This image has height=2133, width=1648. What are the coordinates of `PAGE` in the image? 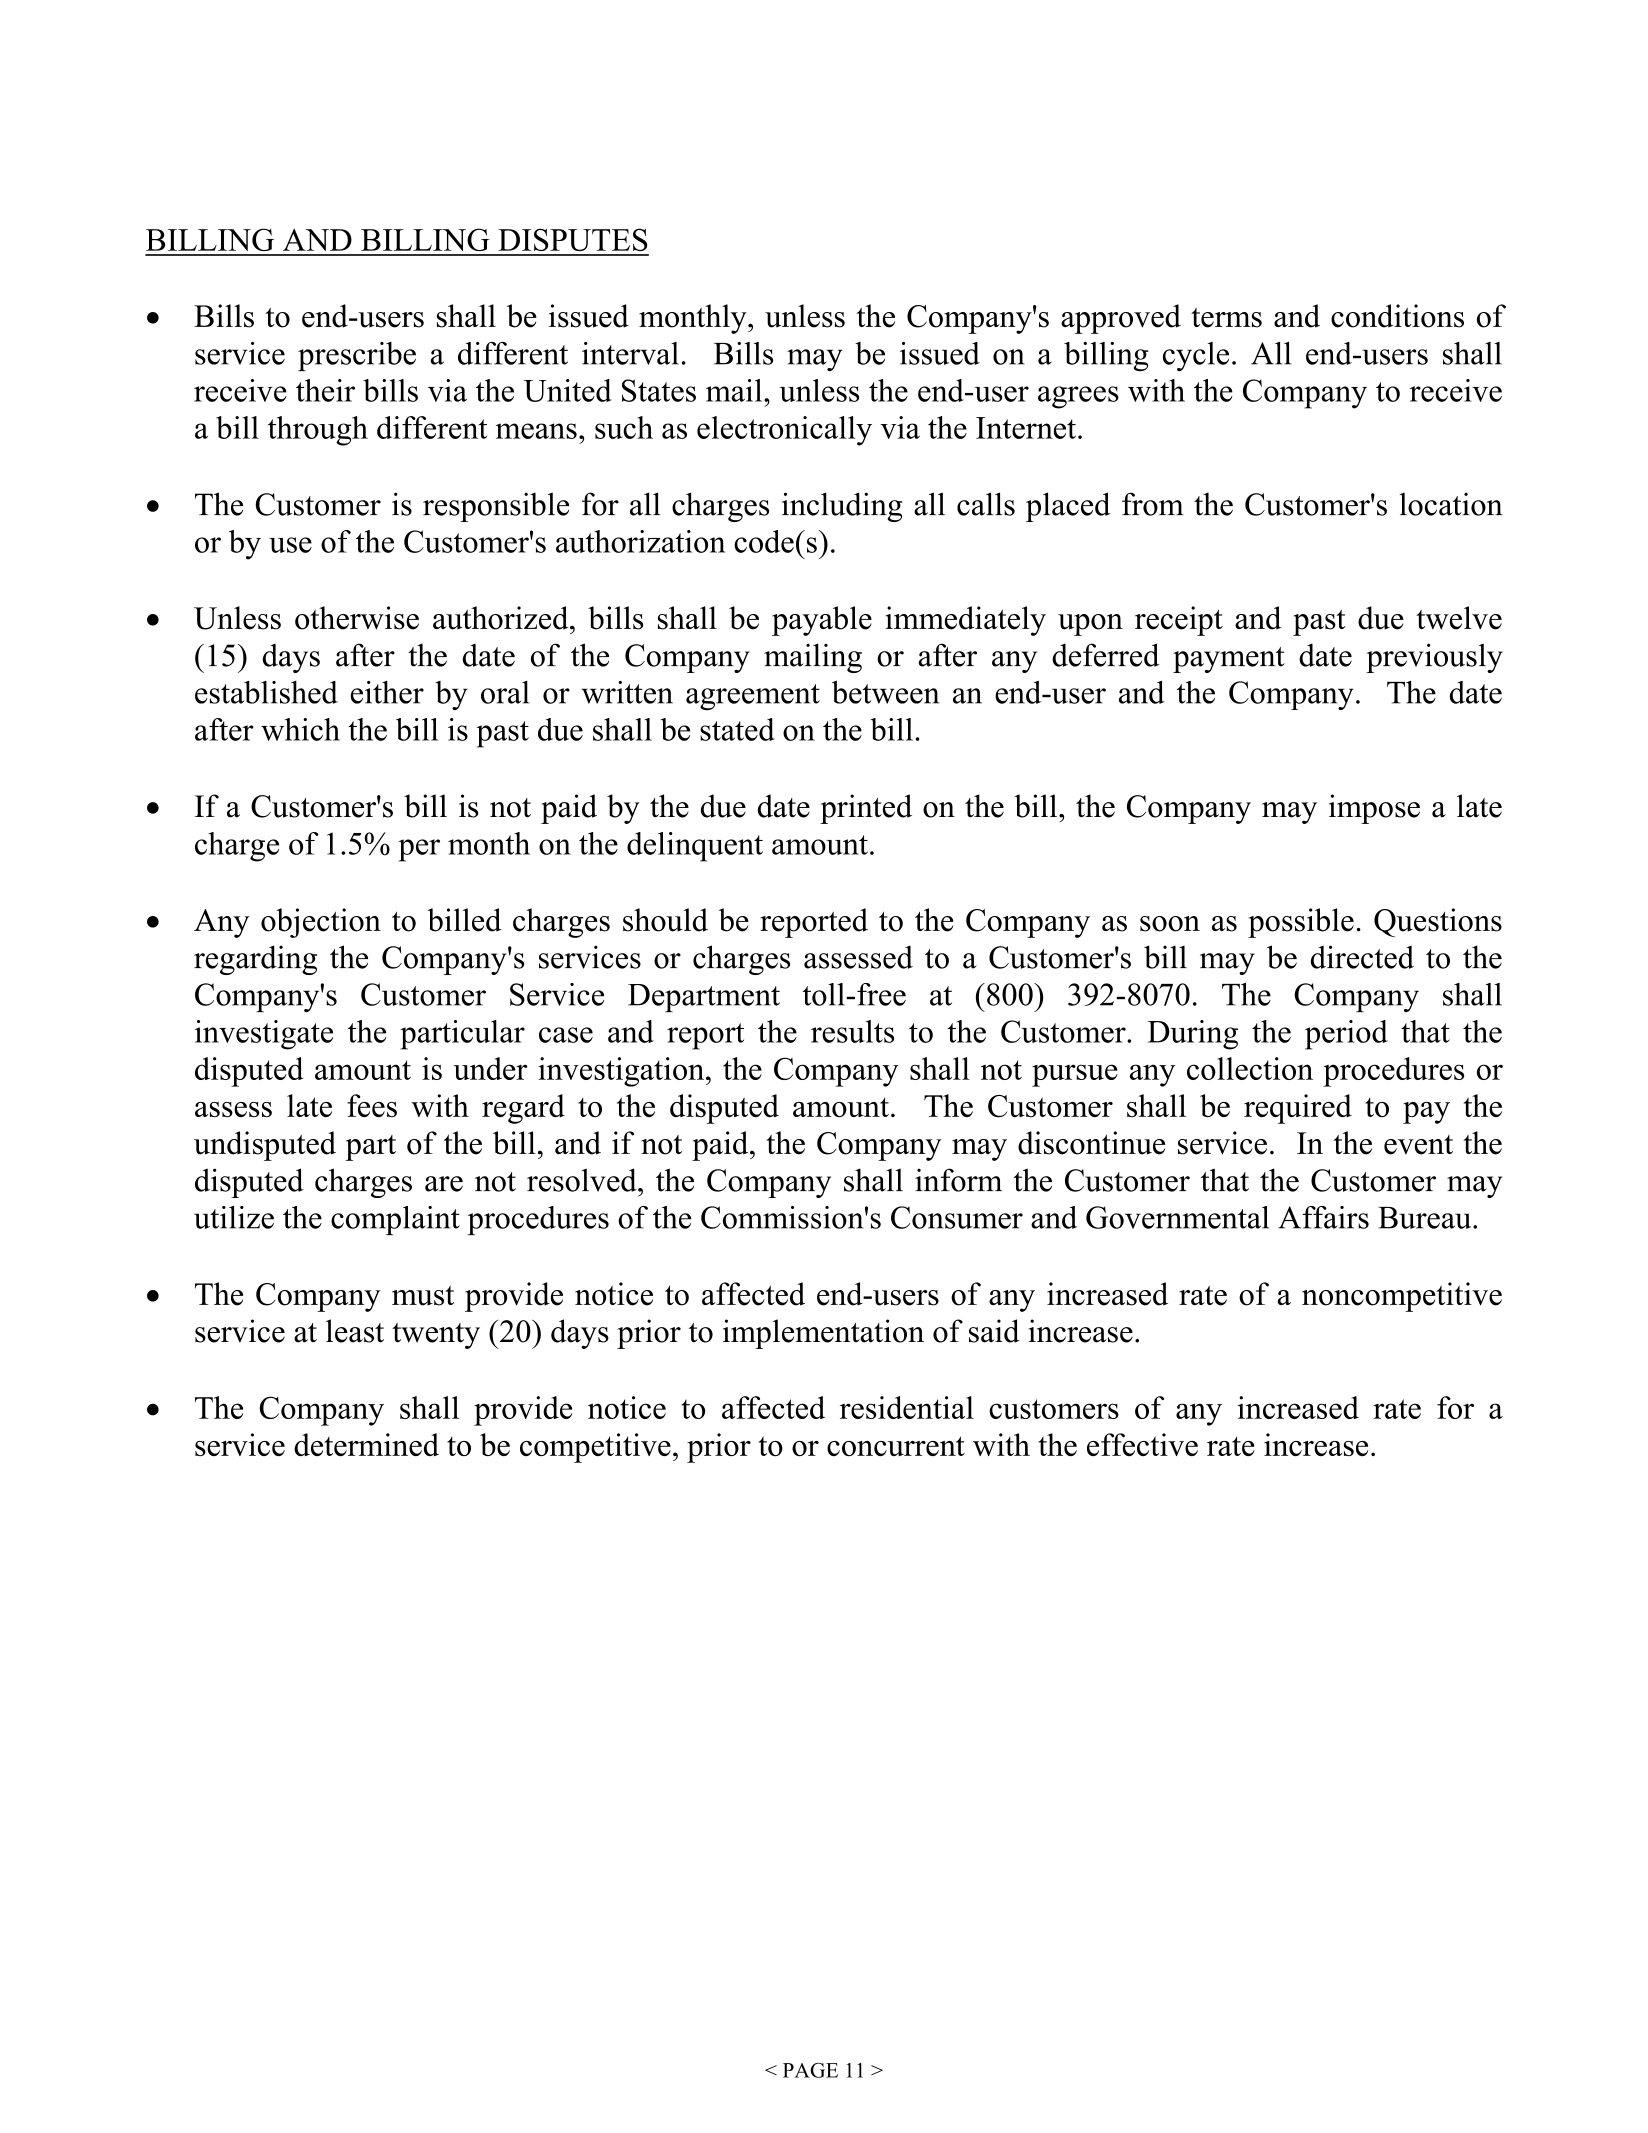 It's located at (810, 2070).
